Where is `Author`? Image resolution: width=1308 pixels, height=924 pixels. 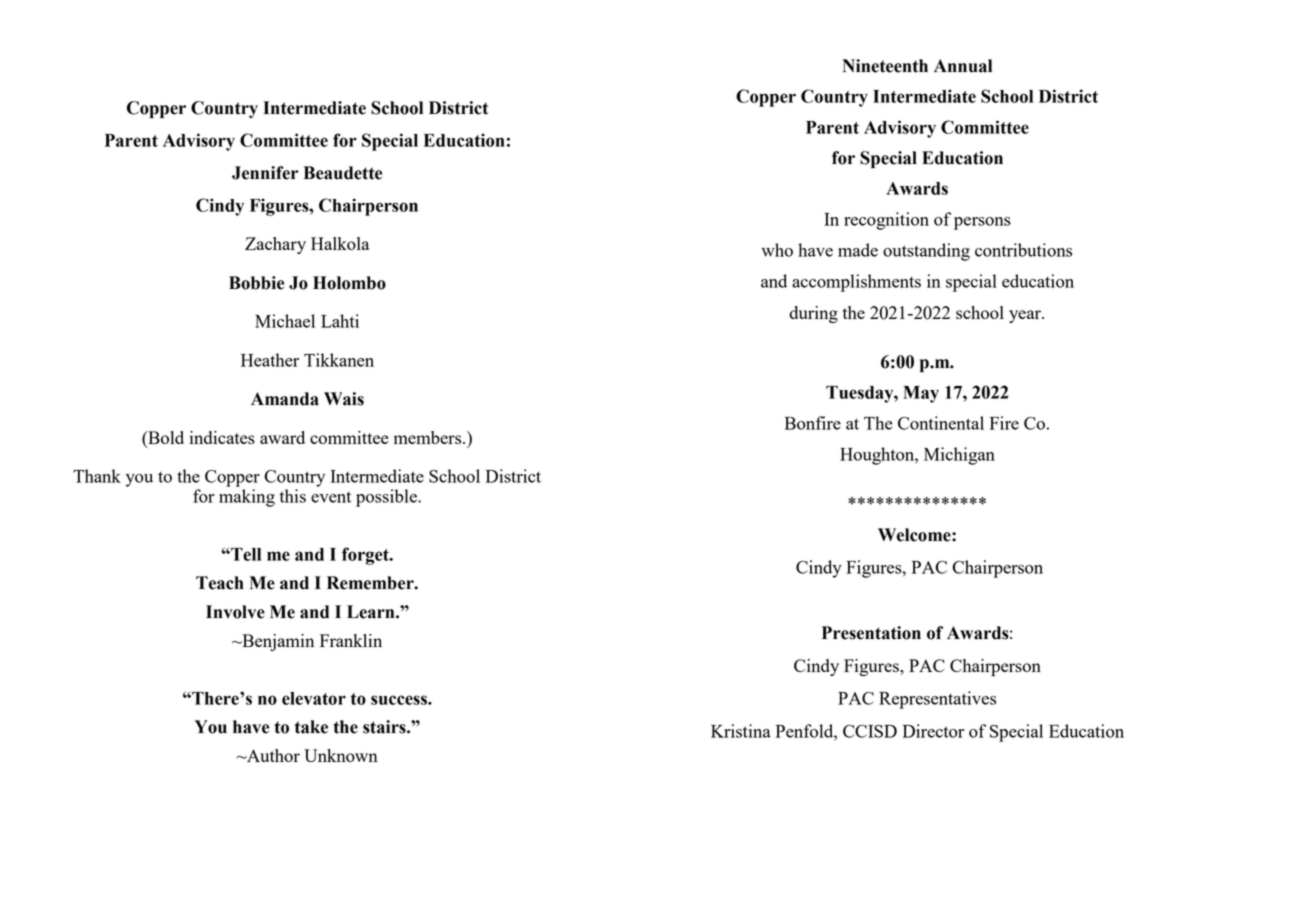
Author is located at coordinates (272, 755).
